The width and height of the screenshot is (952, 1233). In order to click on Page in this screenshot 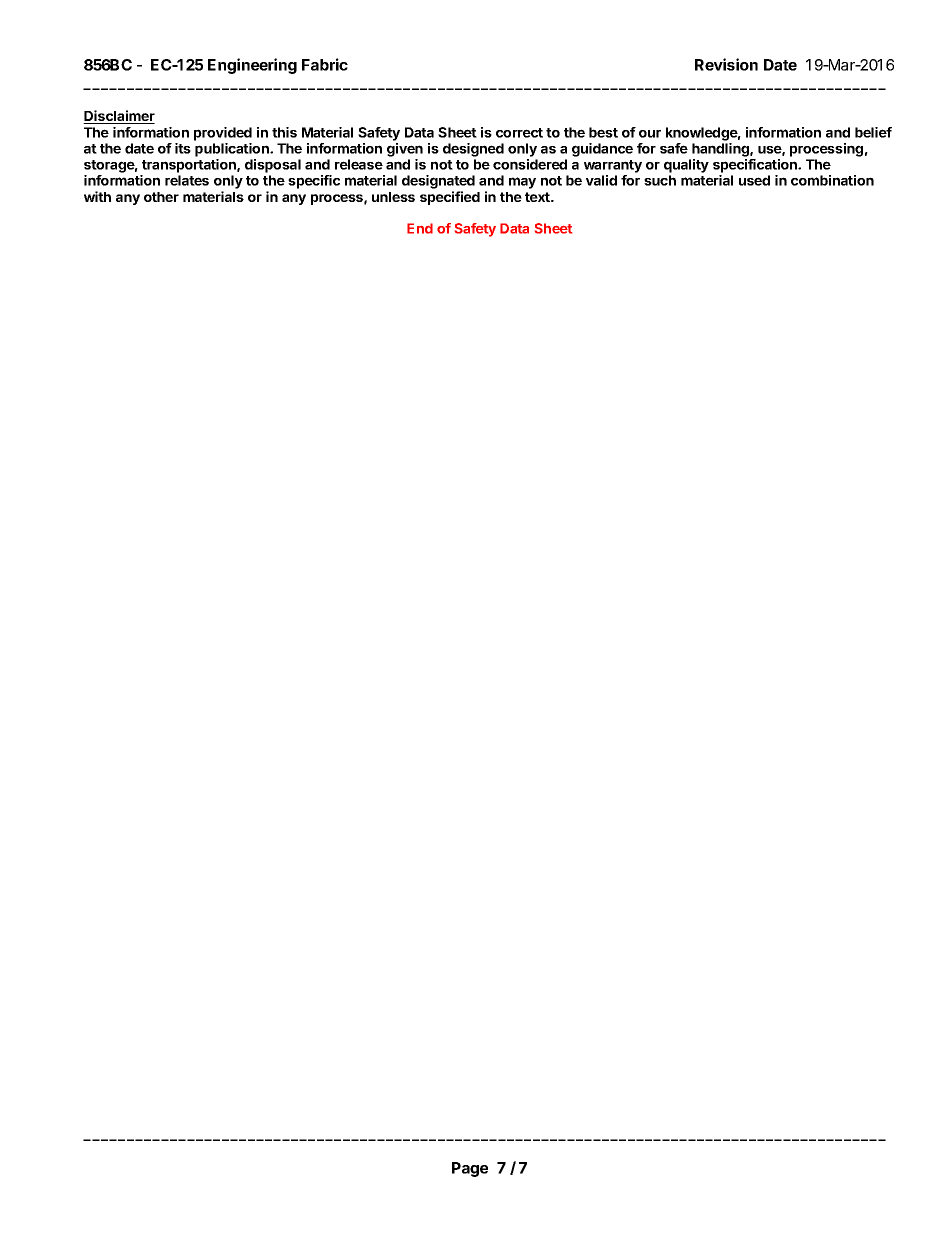, I will do `click(470, 1169)`.
